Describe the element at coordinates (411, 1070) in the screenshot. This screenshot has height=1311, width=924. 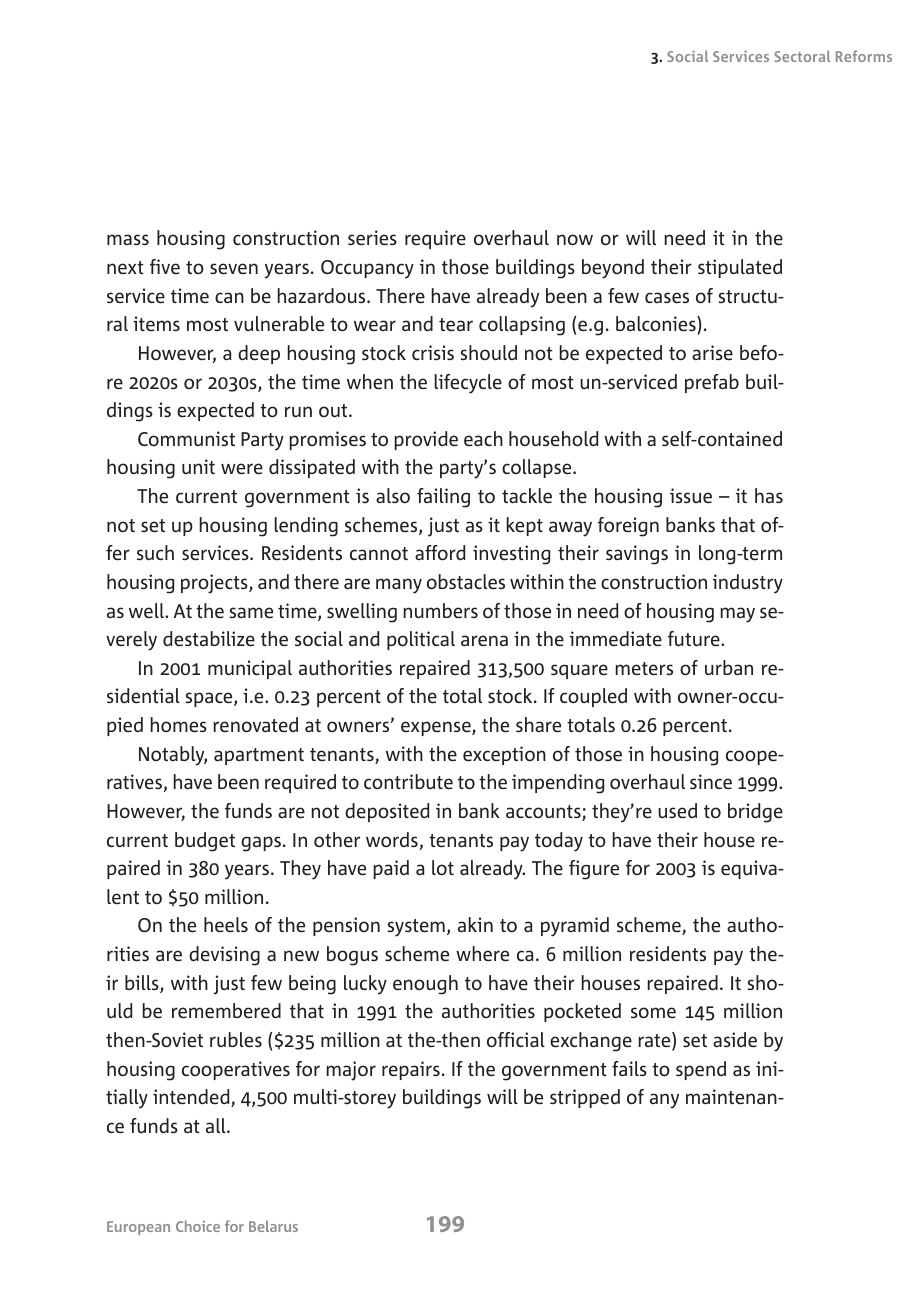
I see `repairs` at that location.
